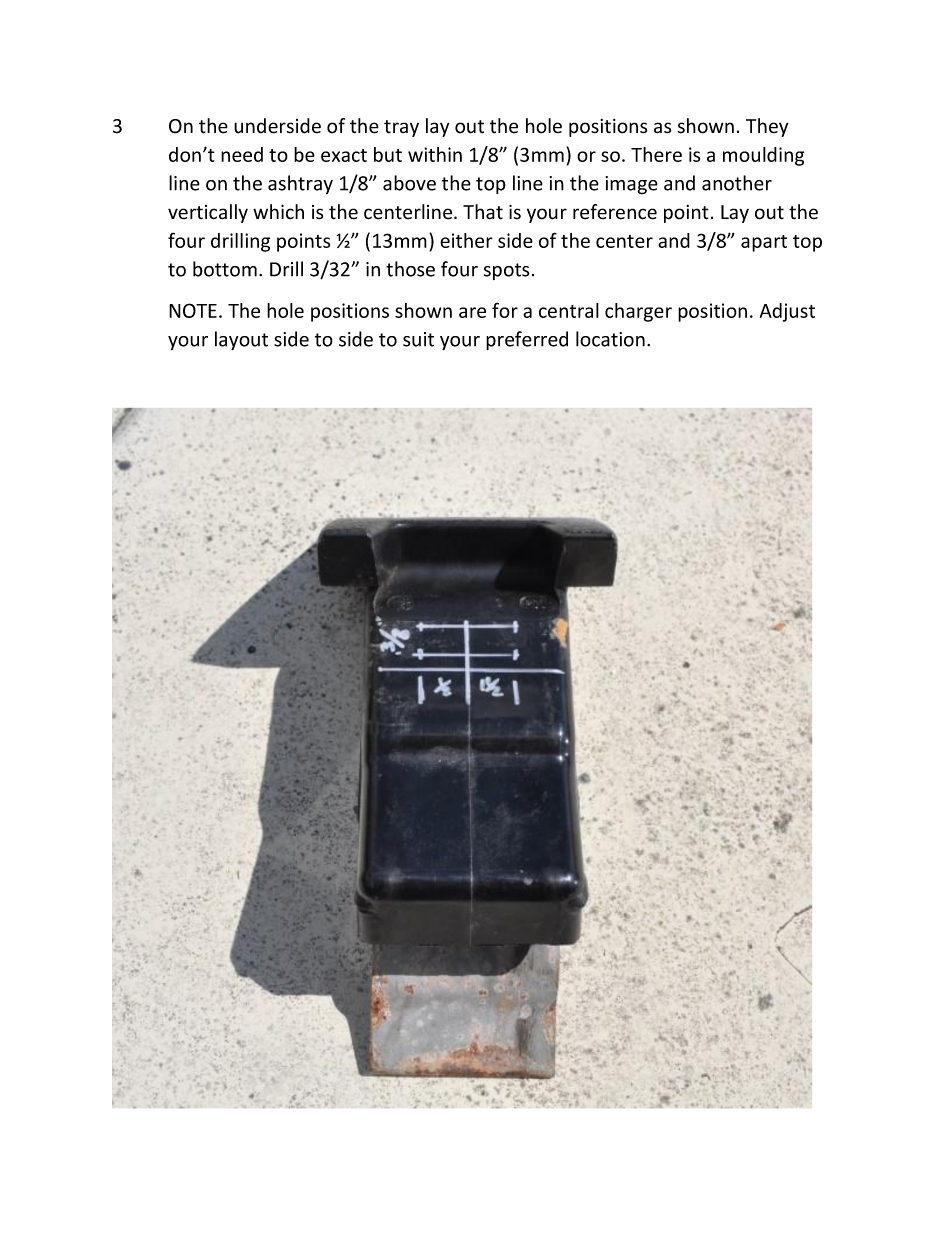 This screenshot has width=952, height=1233. Describe the element at coordinates (767, 127) in the screenshot. I see `They` at that location.
